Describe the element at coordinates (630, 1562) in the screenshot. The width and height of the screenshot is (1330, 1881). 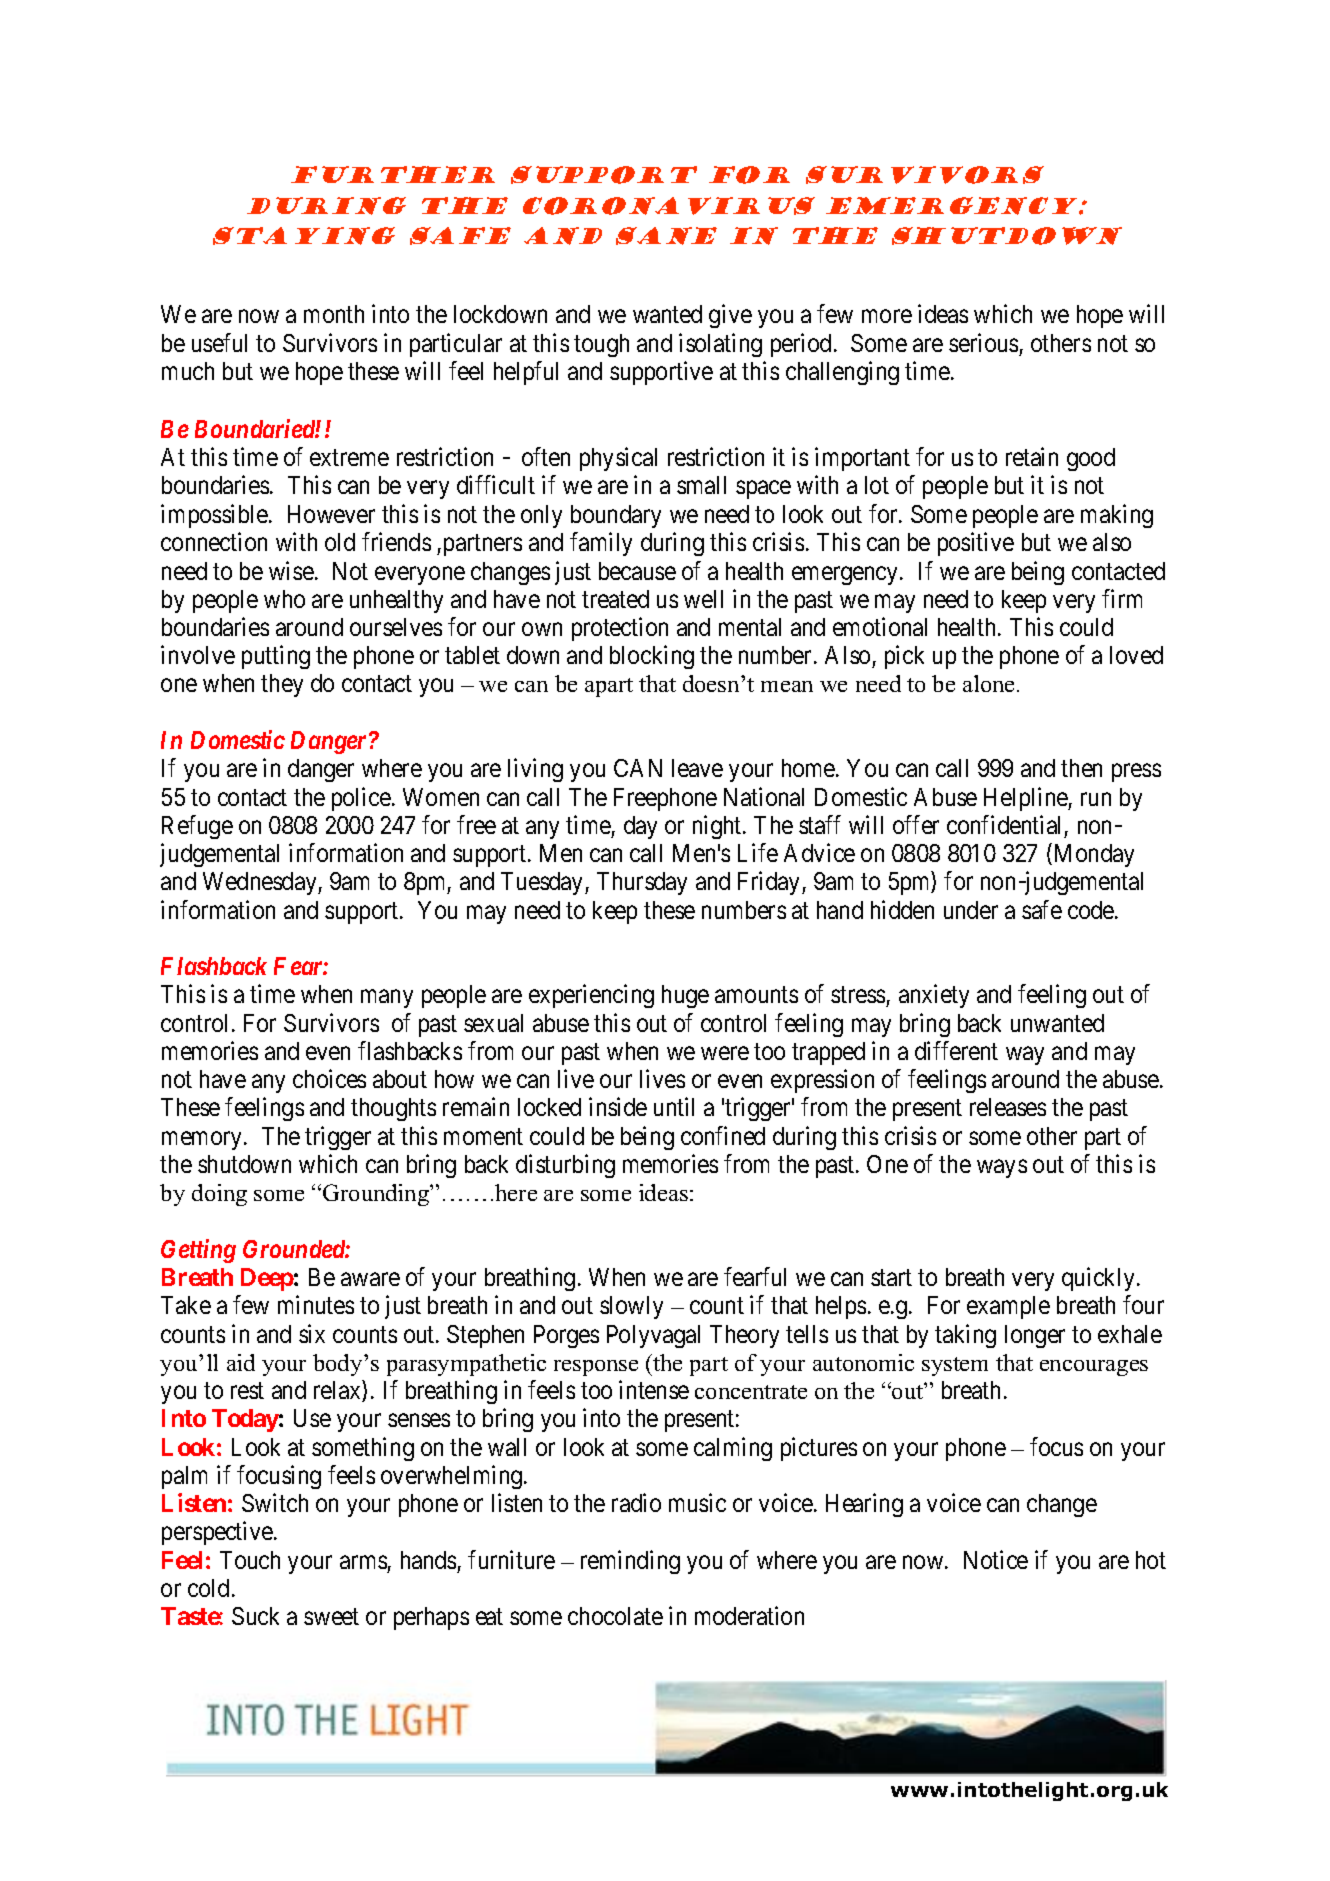
I see `reminding` at that location.
